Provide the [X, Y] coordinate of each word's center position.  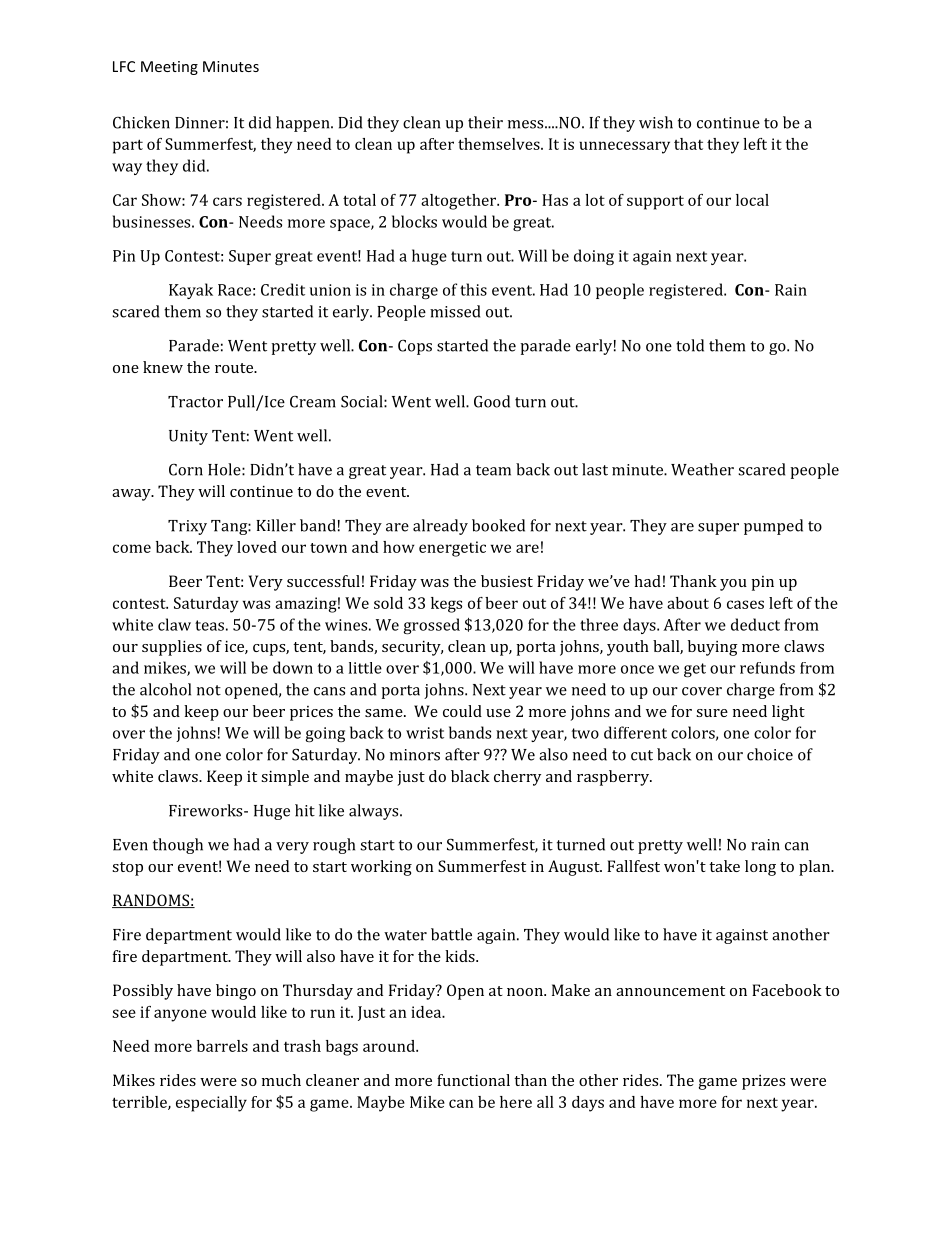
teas [209, 625]
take [724, 866]
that [688, 144]
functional [473, 1080]
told [690, 345]
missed [455, 311]
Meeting [169, 68]
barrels [222, 1046]
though [178, 846]
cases [745, 604]
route [235, 368]
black [470, 776]
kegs [446, 605]
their [485, 122]
